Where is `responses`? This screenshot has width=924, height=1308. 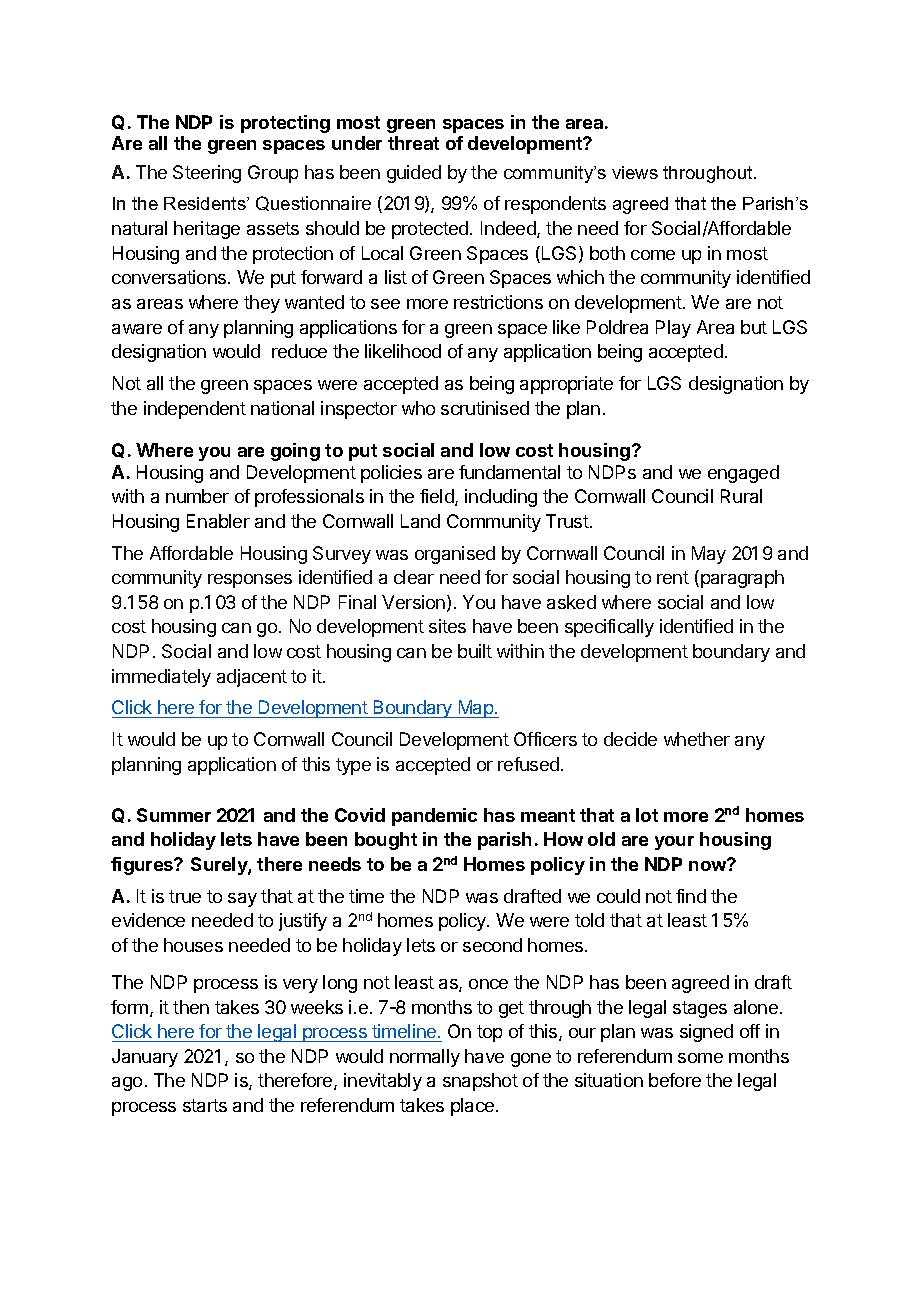
responses is located at coordinates (250, 581).
